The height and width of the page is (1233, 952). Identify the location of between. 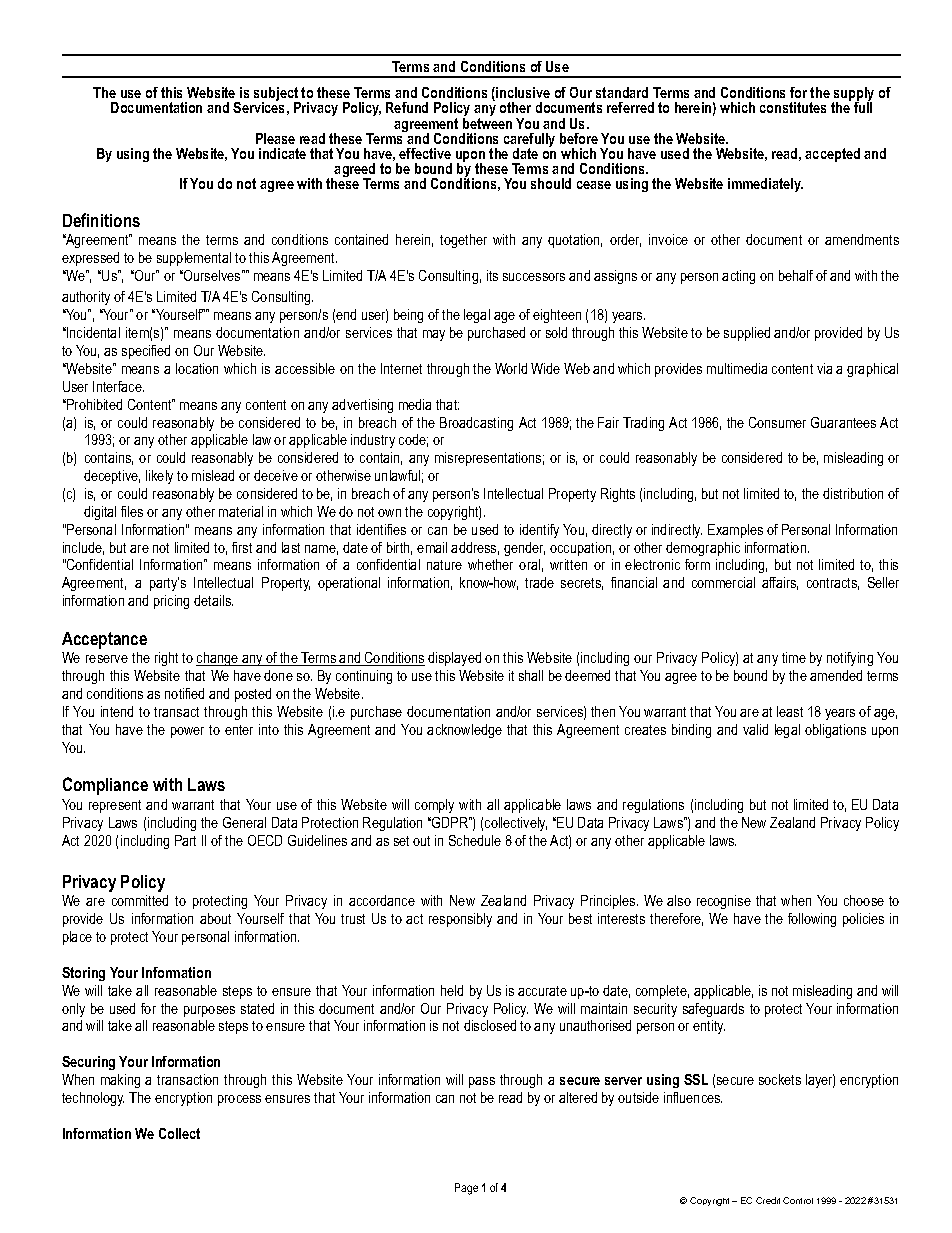
(487, 122).
